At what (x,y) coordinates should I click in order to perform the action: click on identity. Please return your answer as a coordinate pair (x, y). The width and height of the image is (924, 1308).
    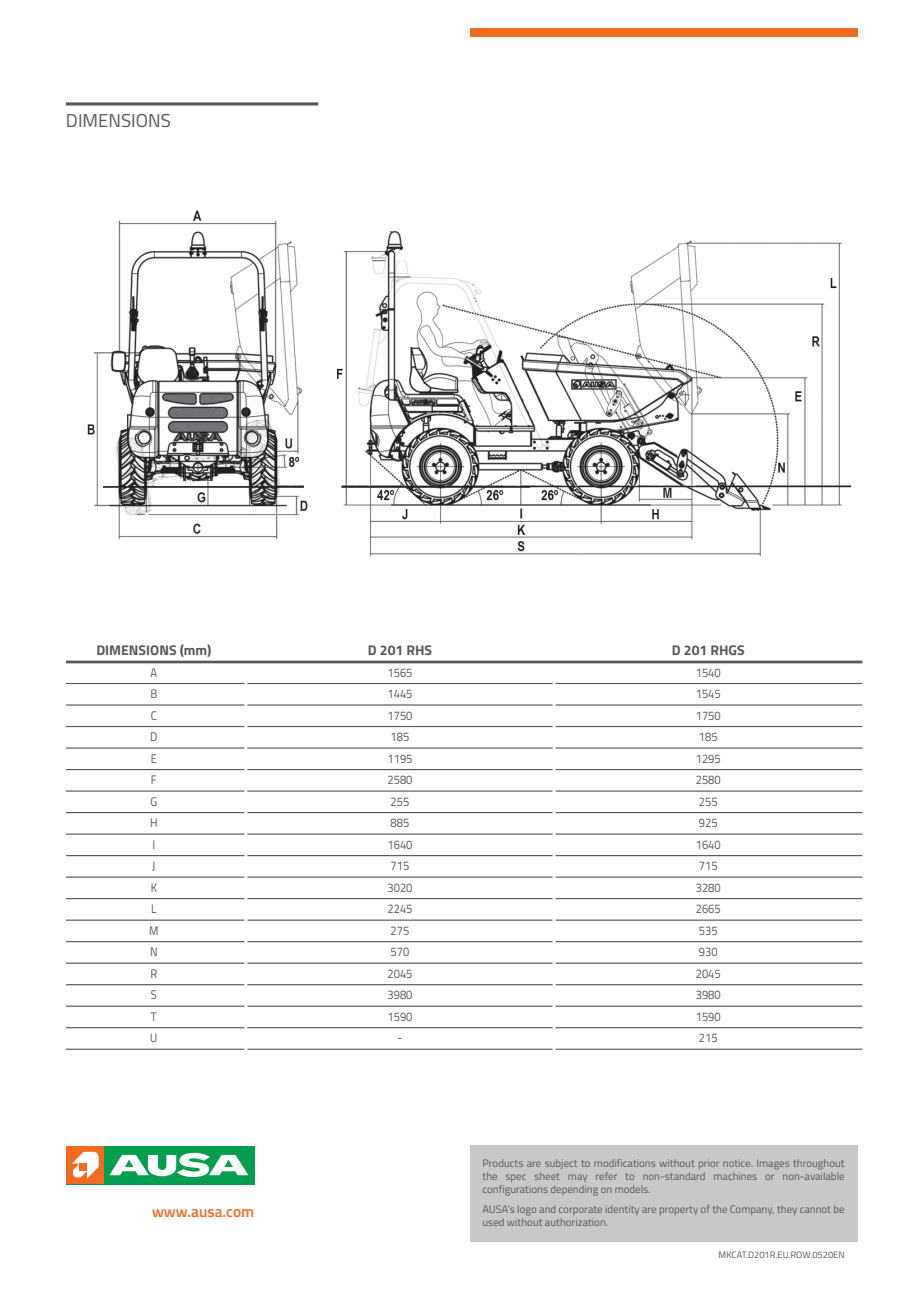
    Looking at the image, I should click on (622, 1210).
